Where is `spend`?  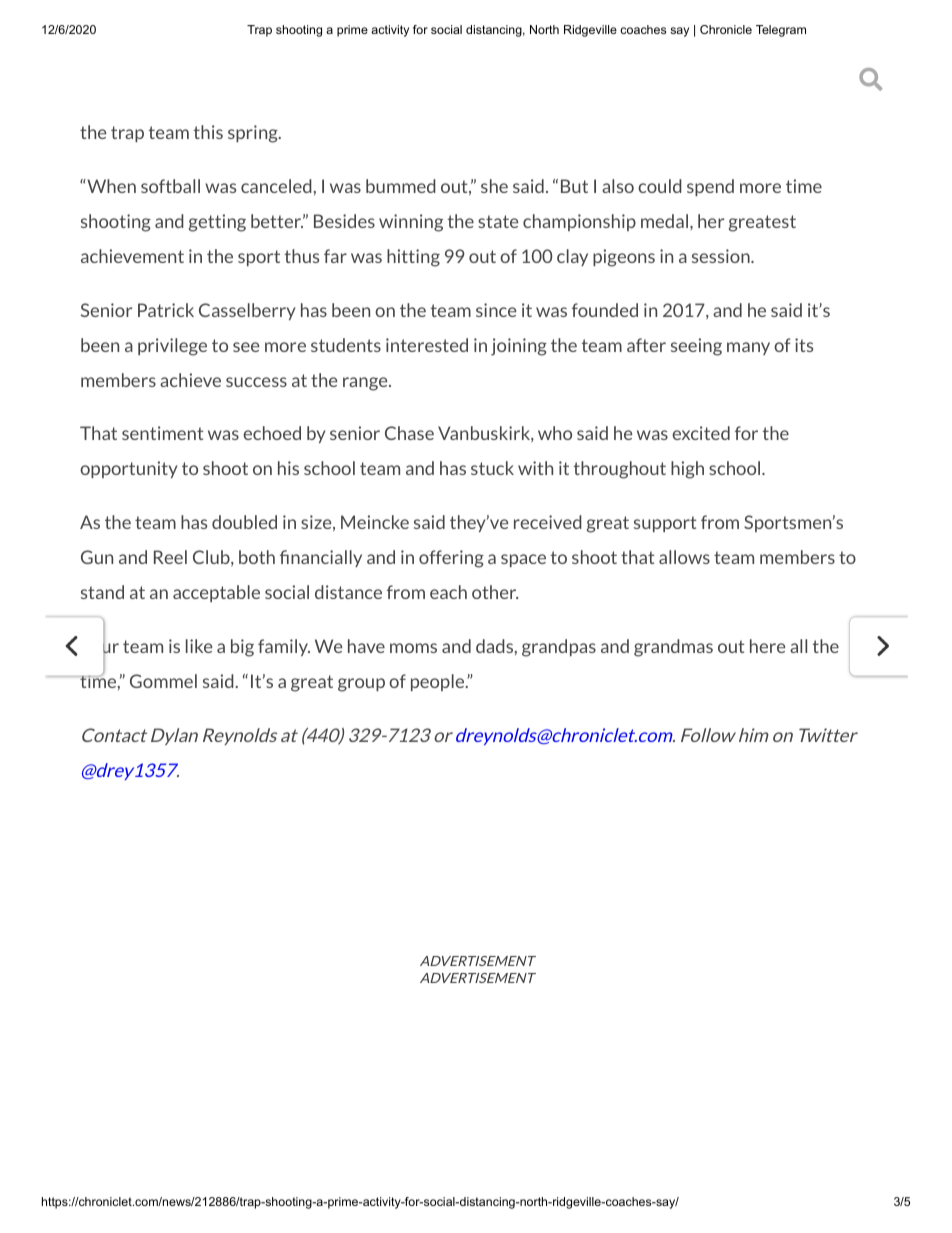
spend is located at coordinates (710, 187).
